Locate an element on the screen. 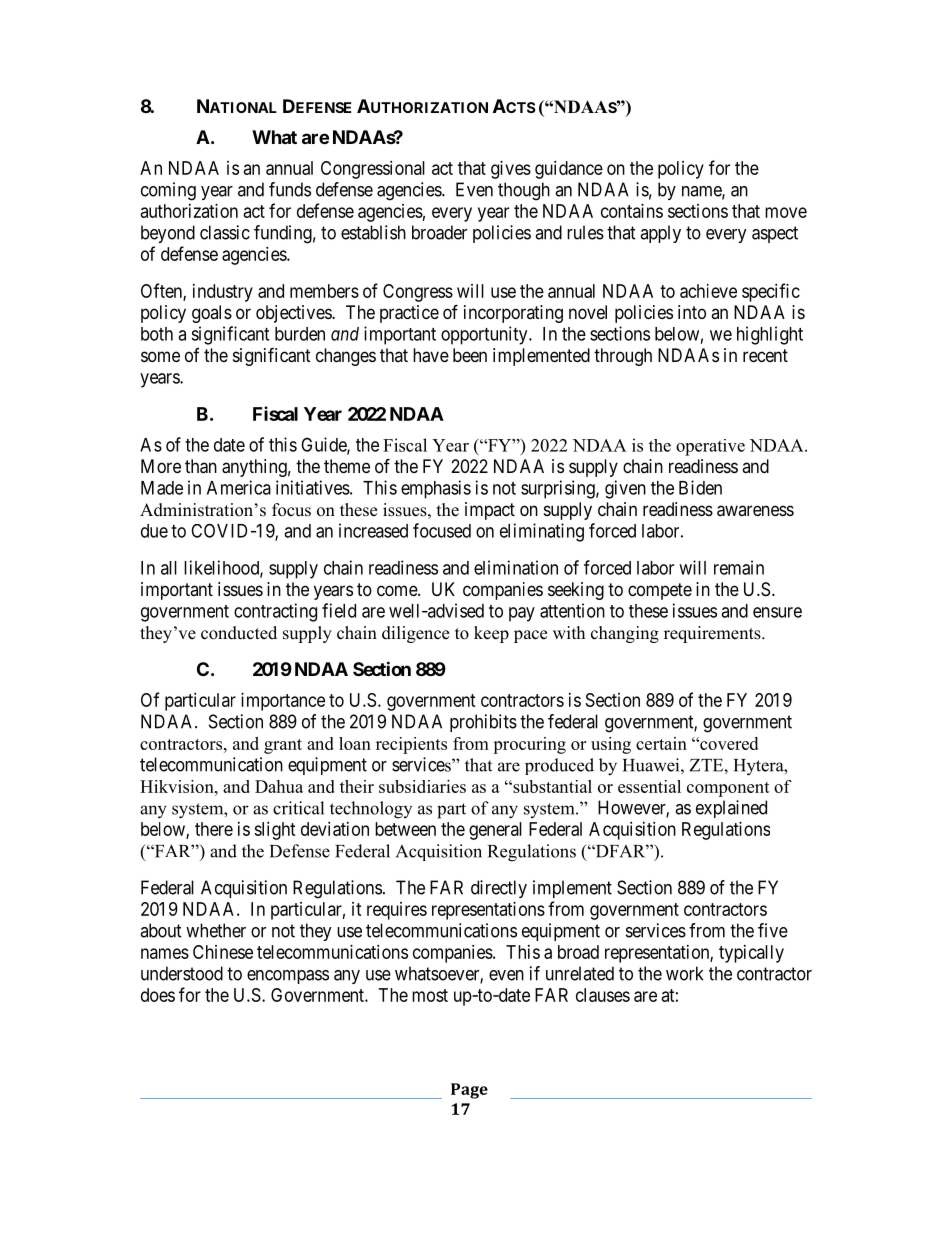 The height and width of the screenshot is (1233, 952). though is located at coordinates (524, 191).
